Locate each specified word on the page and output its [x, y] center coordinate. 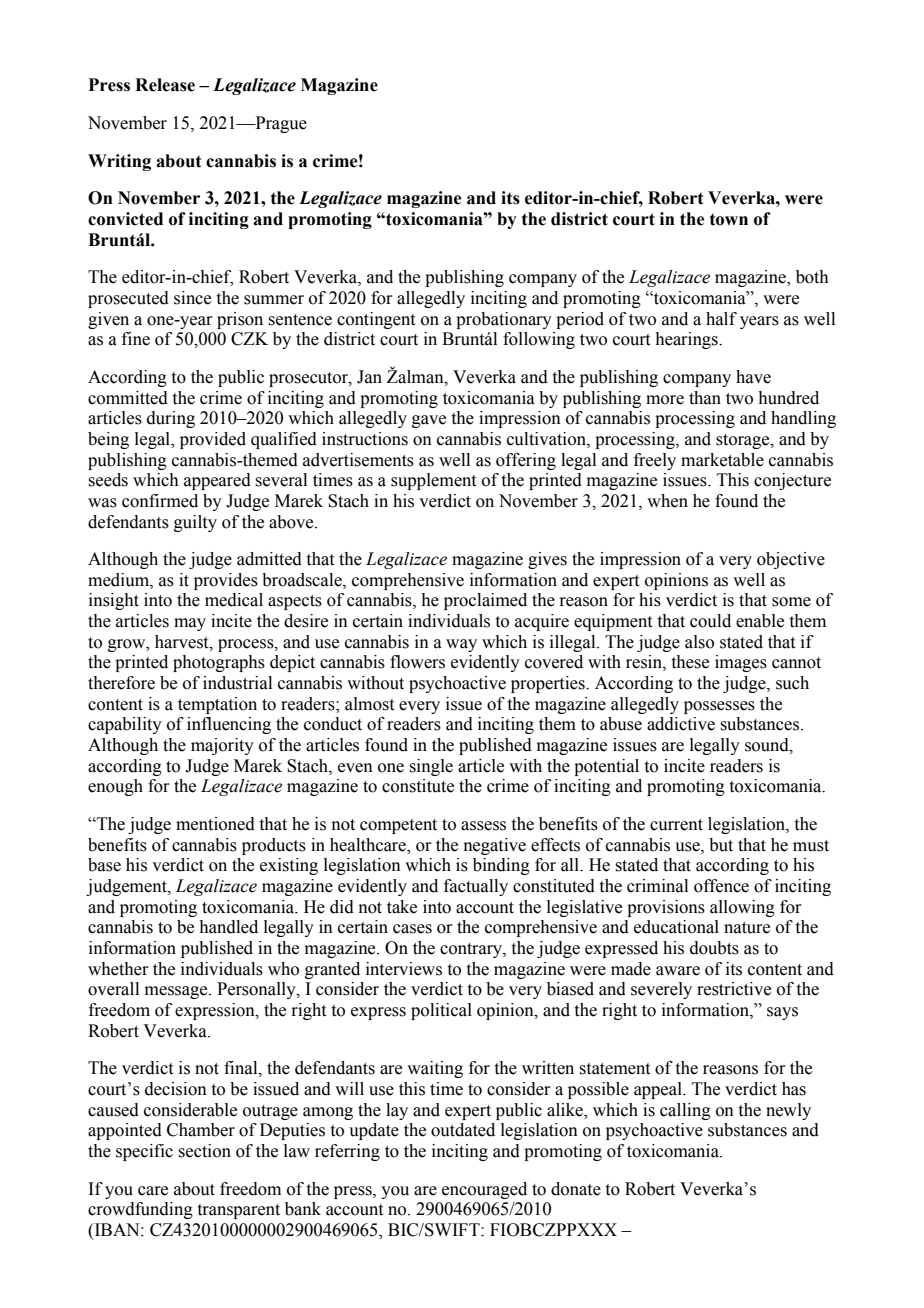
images [741, 663]
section [204, 1151]
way [461, 645]
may [190, 624]
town [729, 219]
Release [165, 85]
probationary [504, 320]
